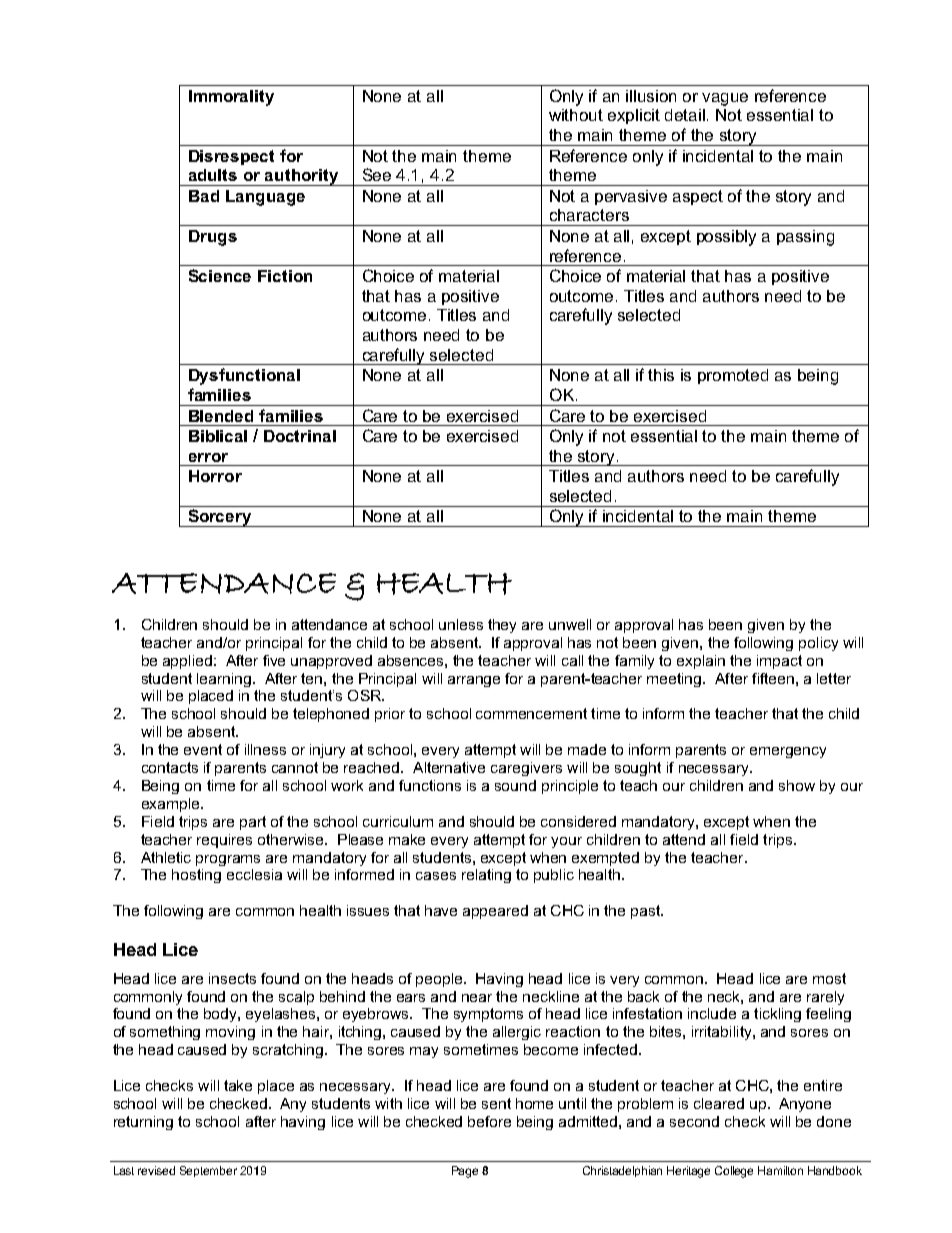  I want to click on Biblical, so click(218, 436).
